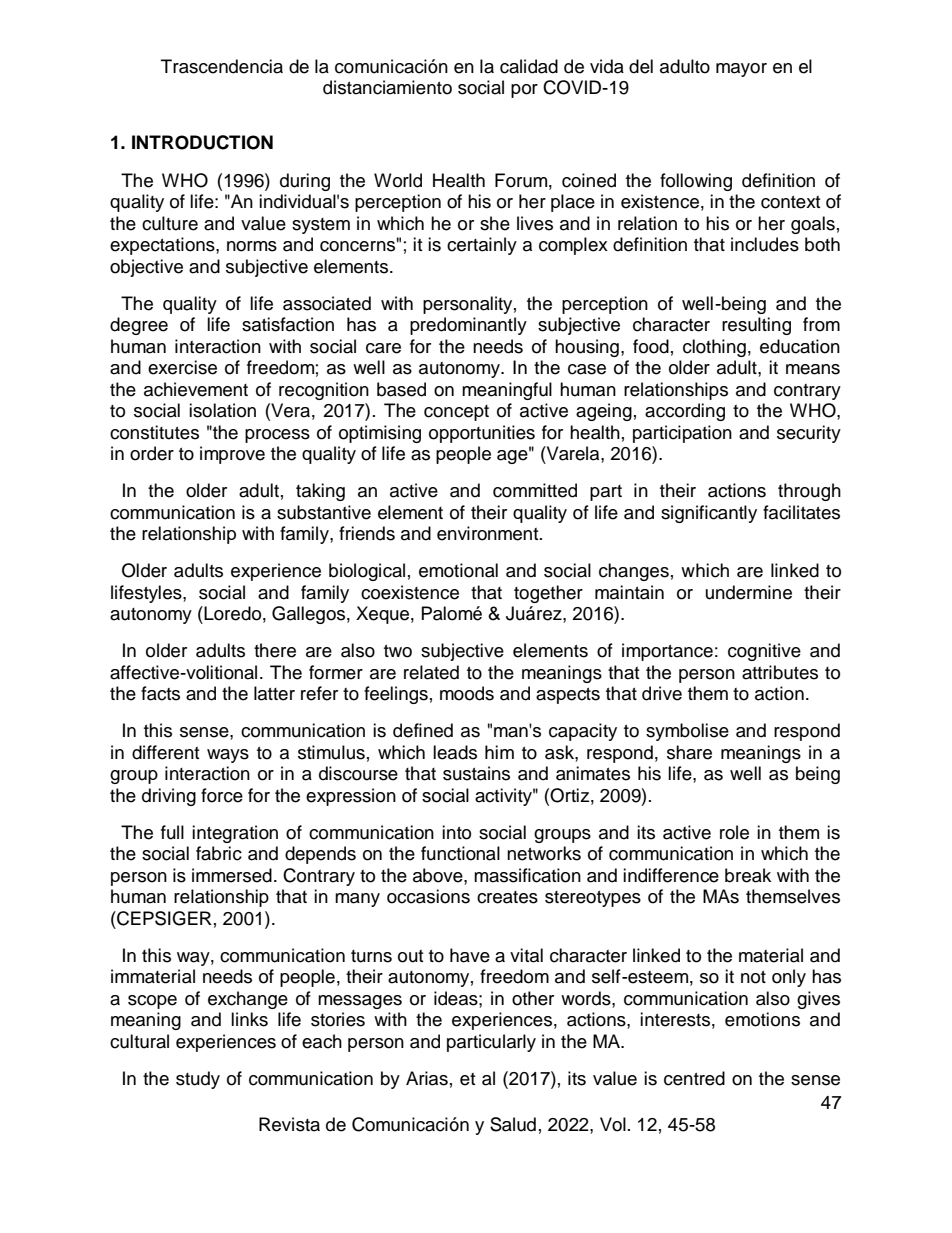 Image resolution: width=952 pixels, height=1233 pixels. What do you see at coordinates (749, 592) in the screenshot?
I see `undermine` at bounding box center [749, 592].
